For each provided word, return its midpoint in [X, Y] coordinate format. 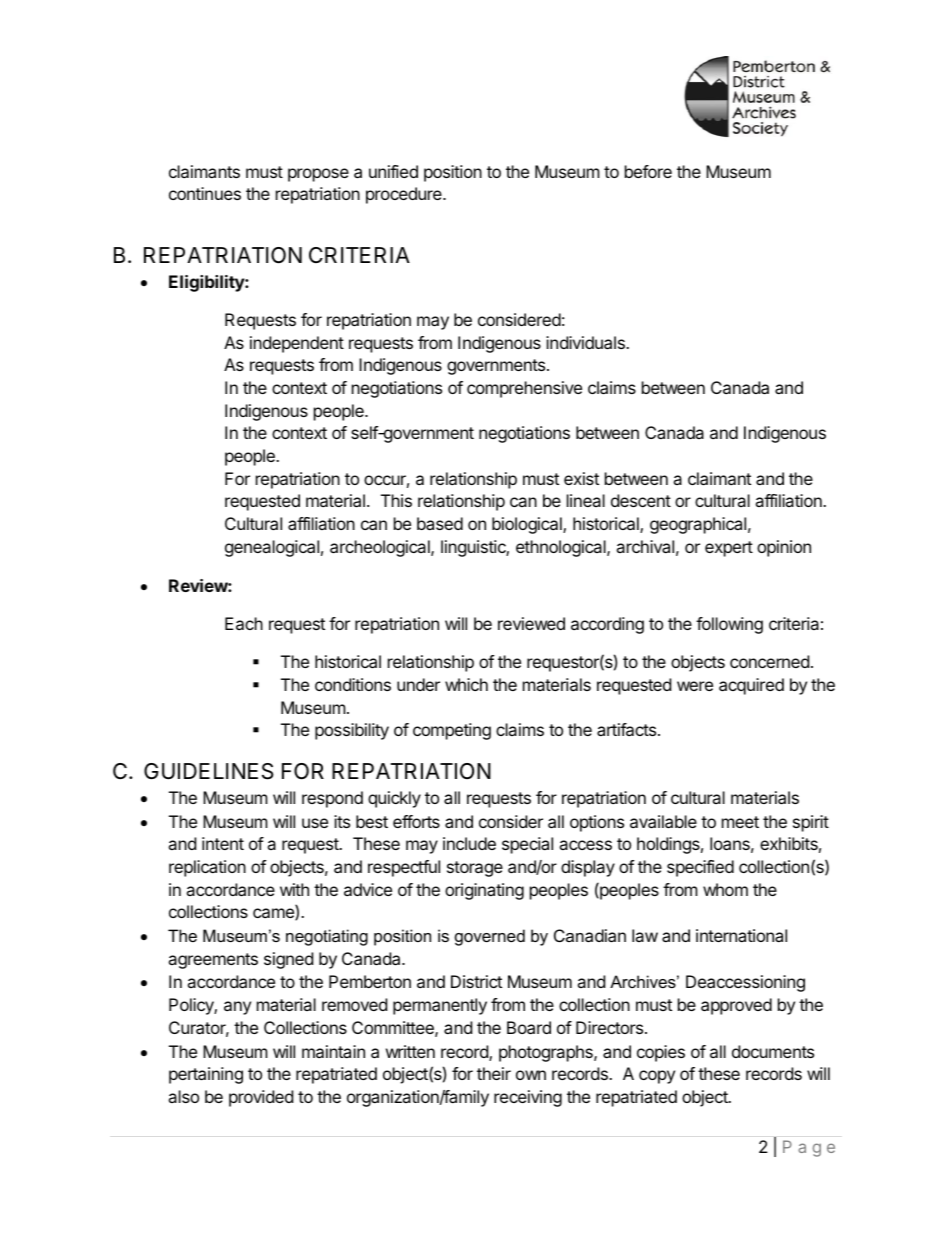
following [729, 625]
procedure [405, 195]
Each [244, 623]
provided [261, 1098]
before [648, 171]
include [469, 843]
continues [205, 193]
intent [223, 843]
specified [700, 868]
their [494, 1073]
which [466, 684]
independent [297, 344]
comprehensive [524, 389]
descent [641, 500]
